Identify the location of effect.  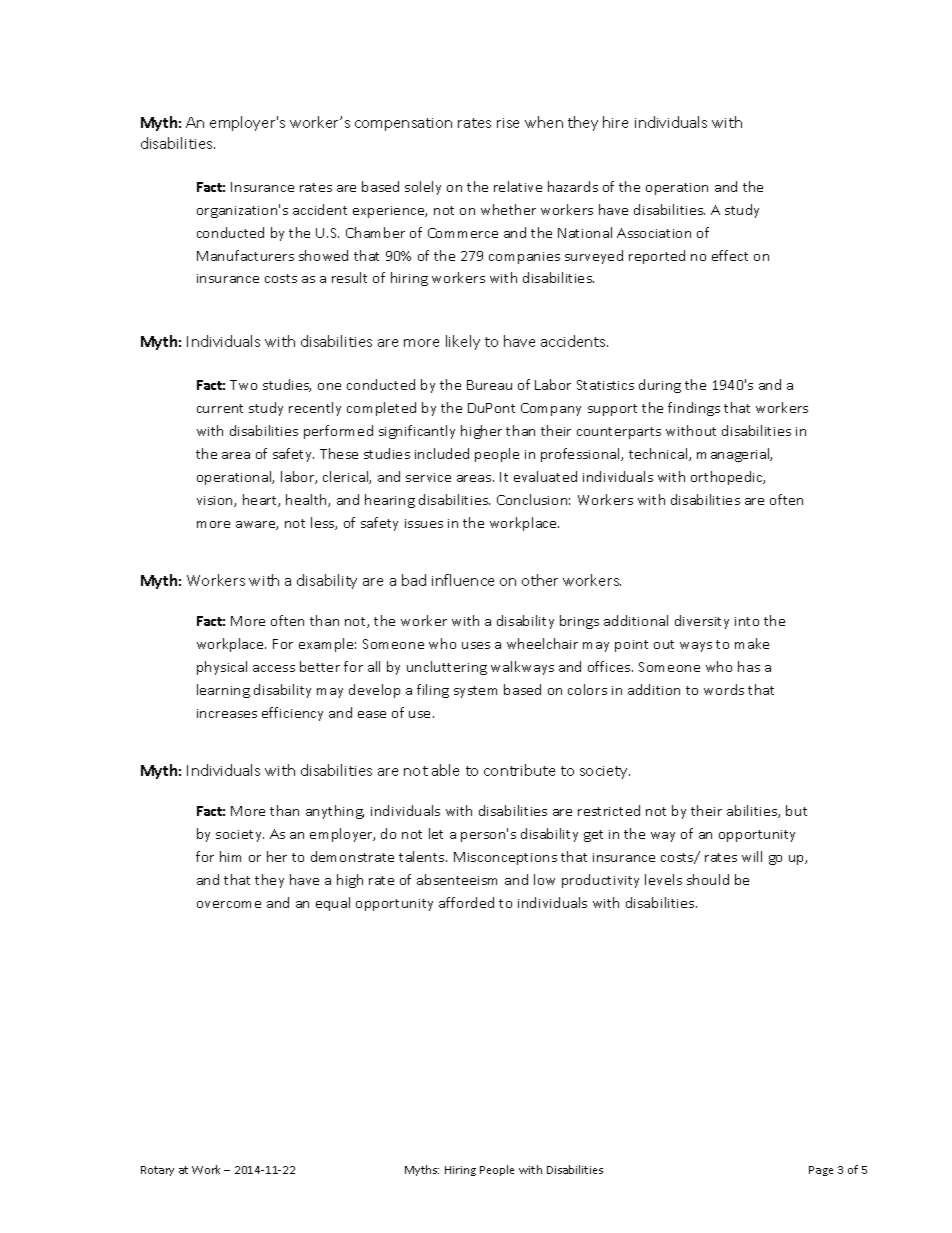
(730, 255).
